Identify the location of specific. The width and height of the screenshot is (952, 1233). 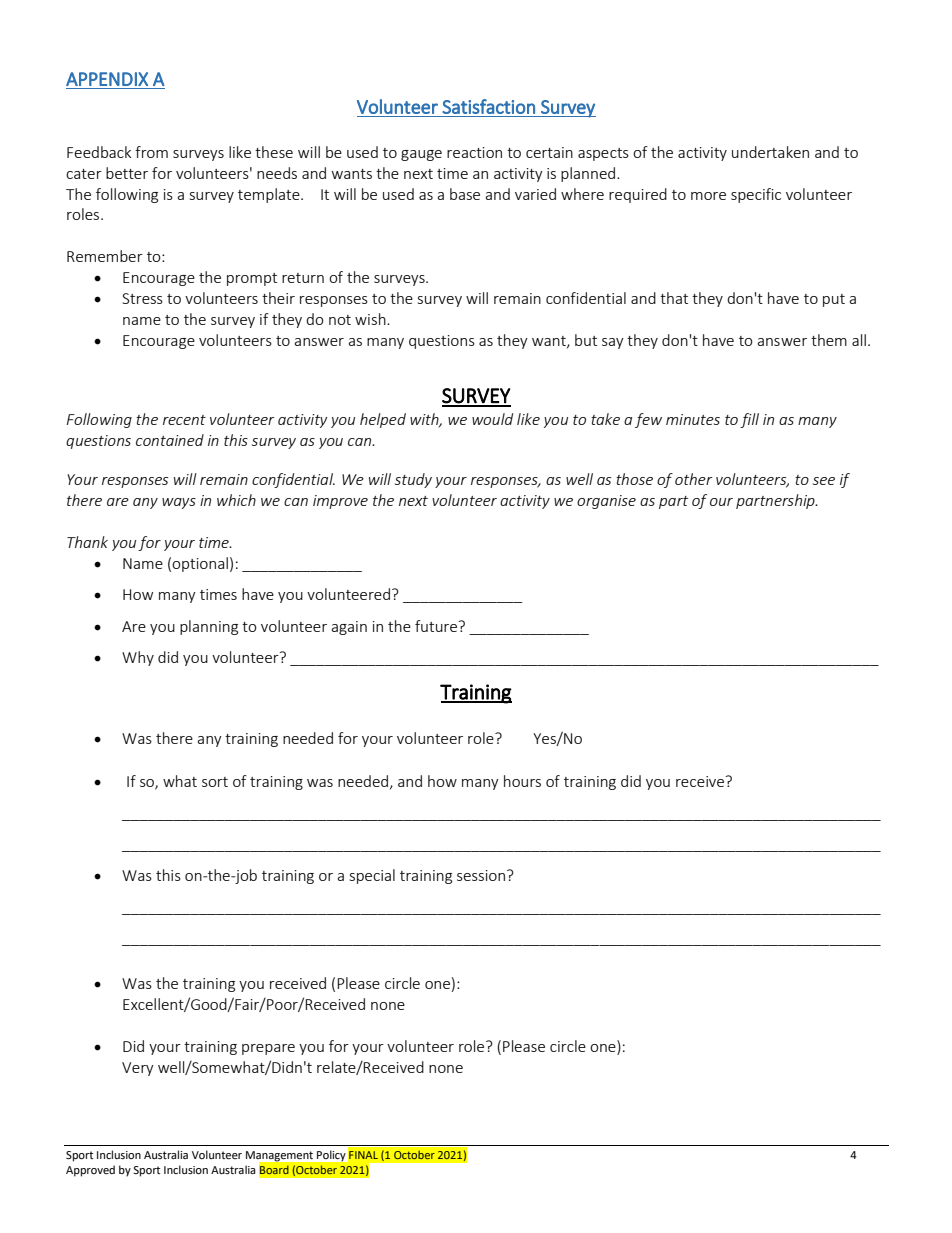
(756, 195).
